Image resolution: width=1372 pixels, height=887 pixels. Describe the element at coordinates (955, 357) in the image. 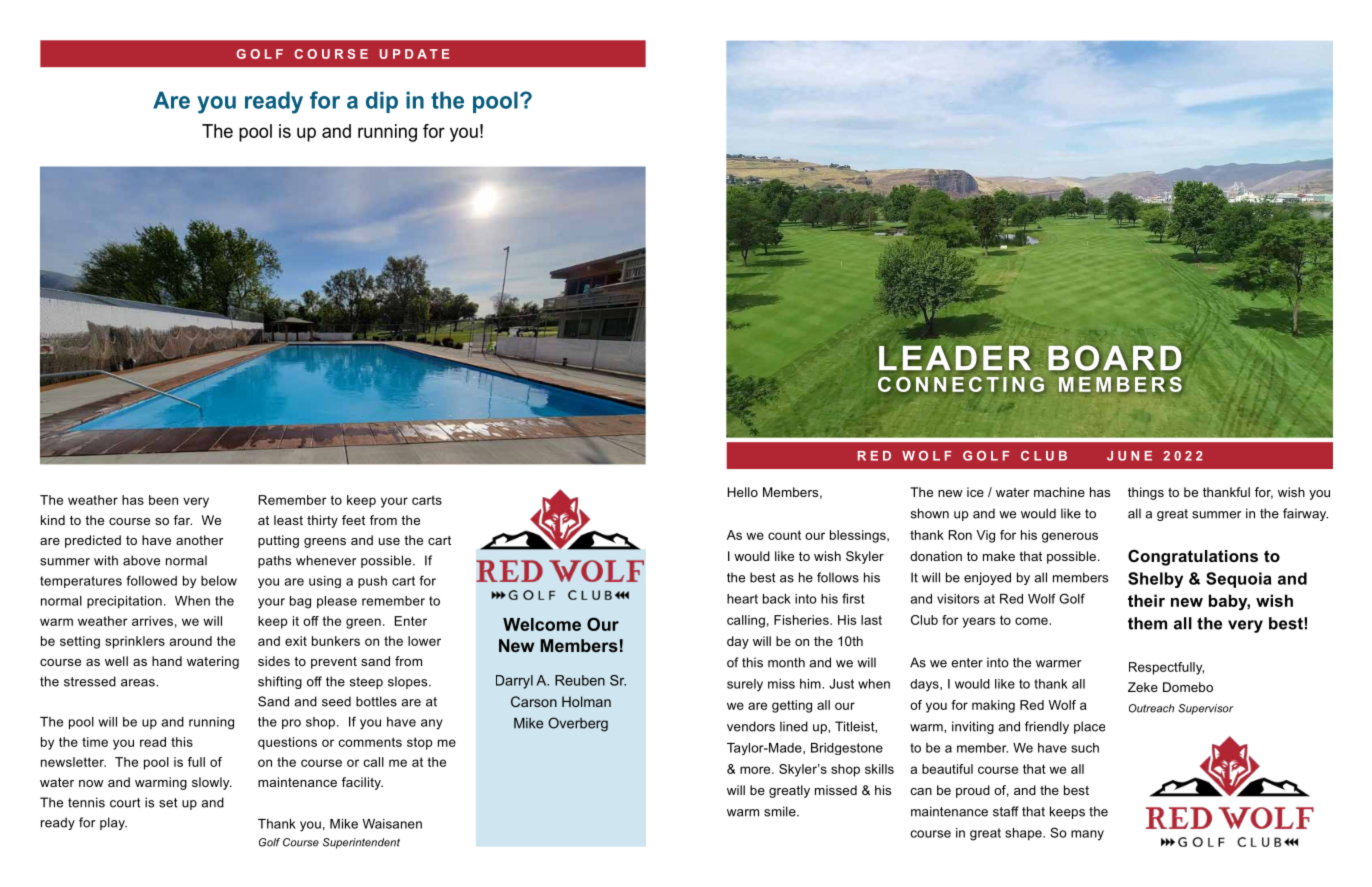

I see `LEADER` at that location.
